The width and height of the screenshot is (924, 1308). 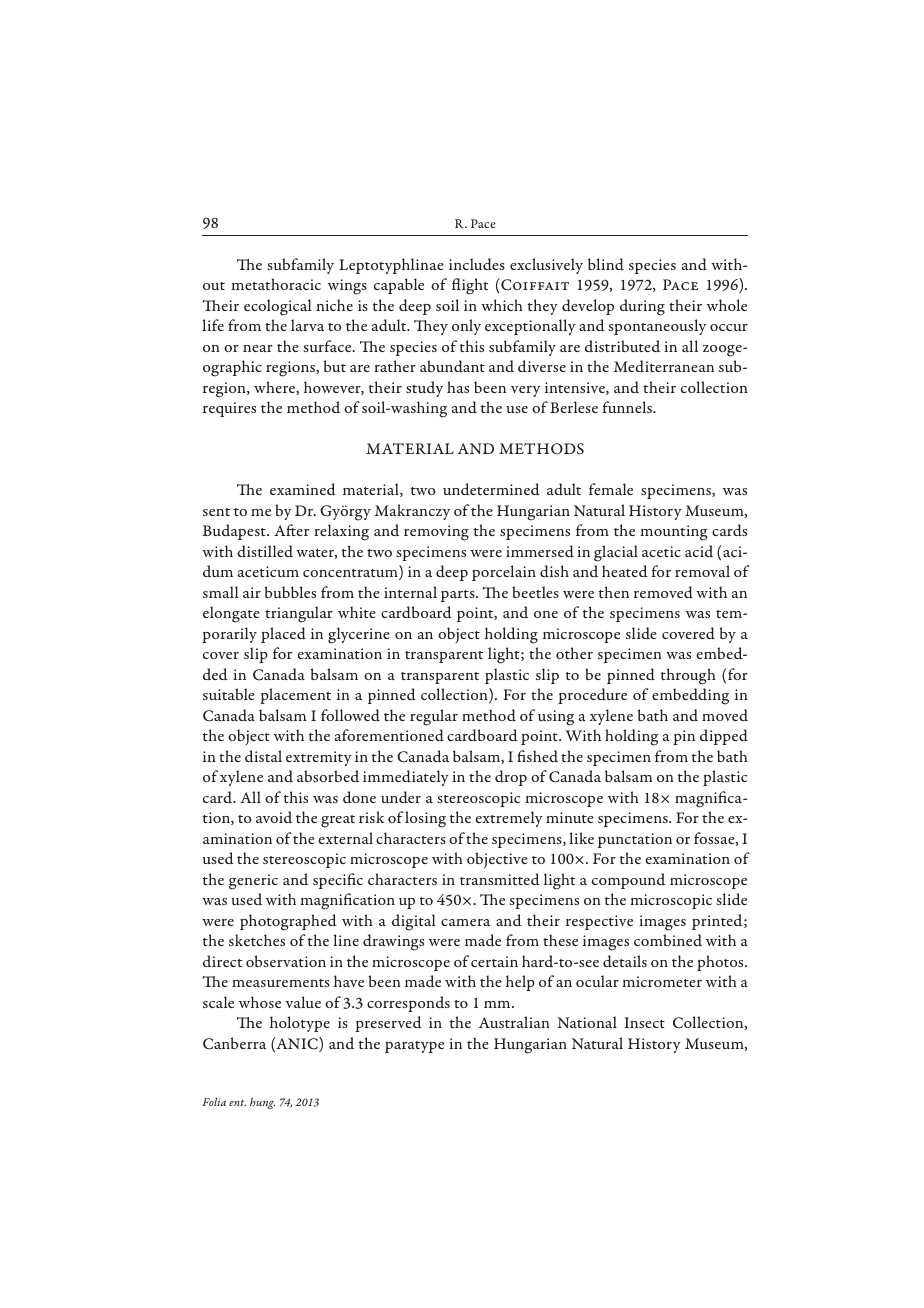 What do you see at coordinates (278, 307) in the screenshot?
I see `ecological` at bounding box center [278, 307].
